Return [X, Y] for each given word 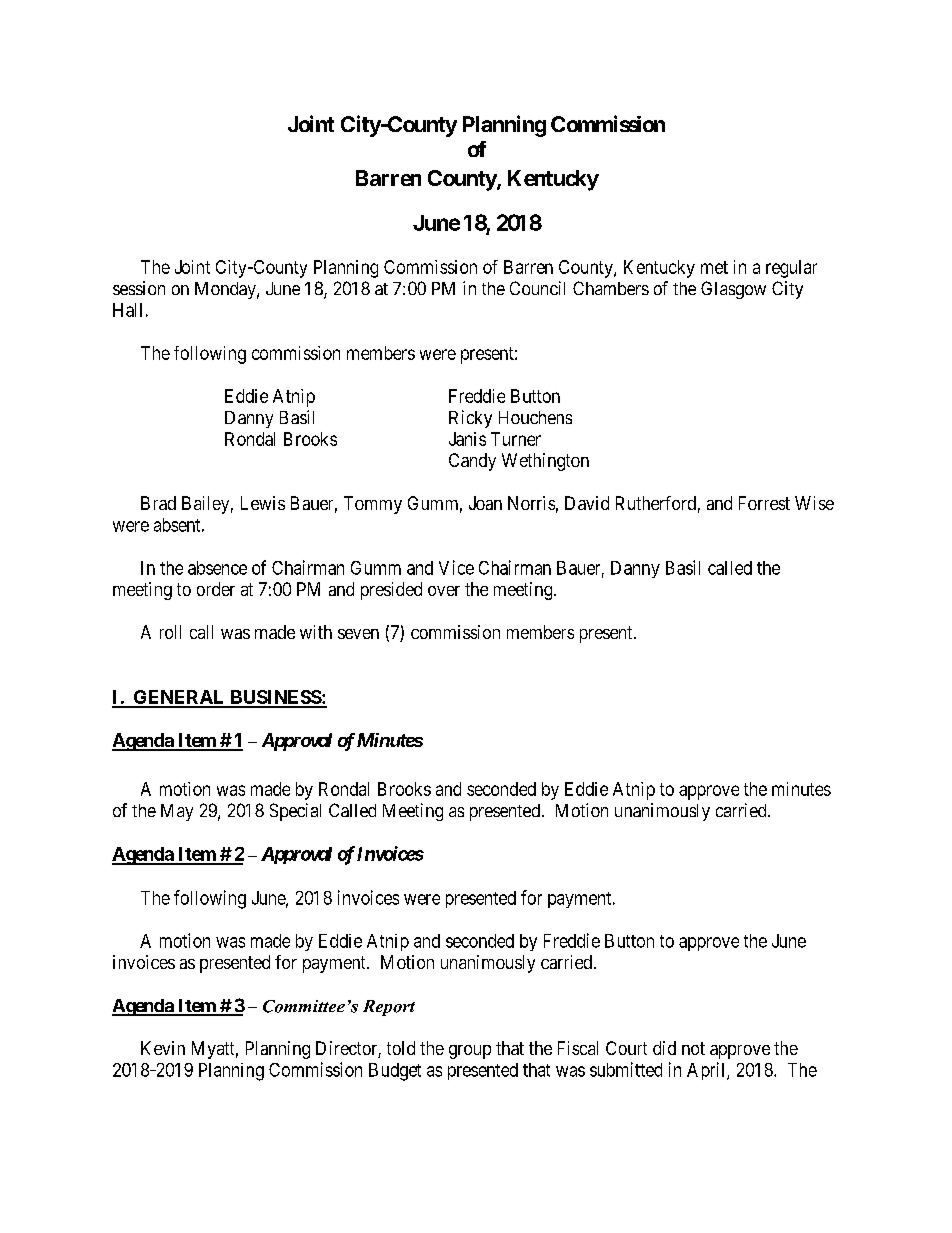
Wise [814, 503]
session [139, 288]
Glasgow [733, 290]
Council [537, 288]
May [177, 812]
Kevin [163, 1048]
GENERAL [179, 698]
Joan [485, 503]
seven [358, 634]
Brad [158, 503]
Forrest [764, 503]
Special [295, 812]
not [693, 1048]
